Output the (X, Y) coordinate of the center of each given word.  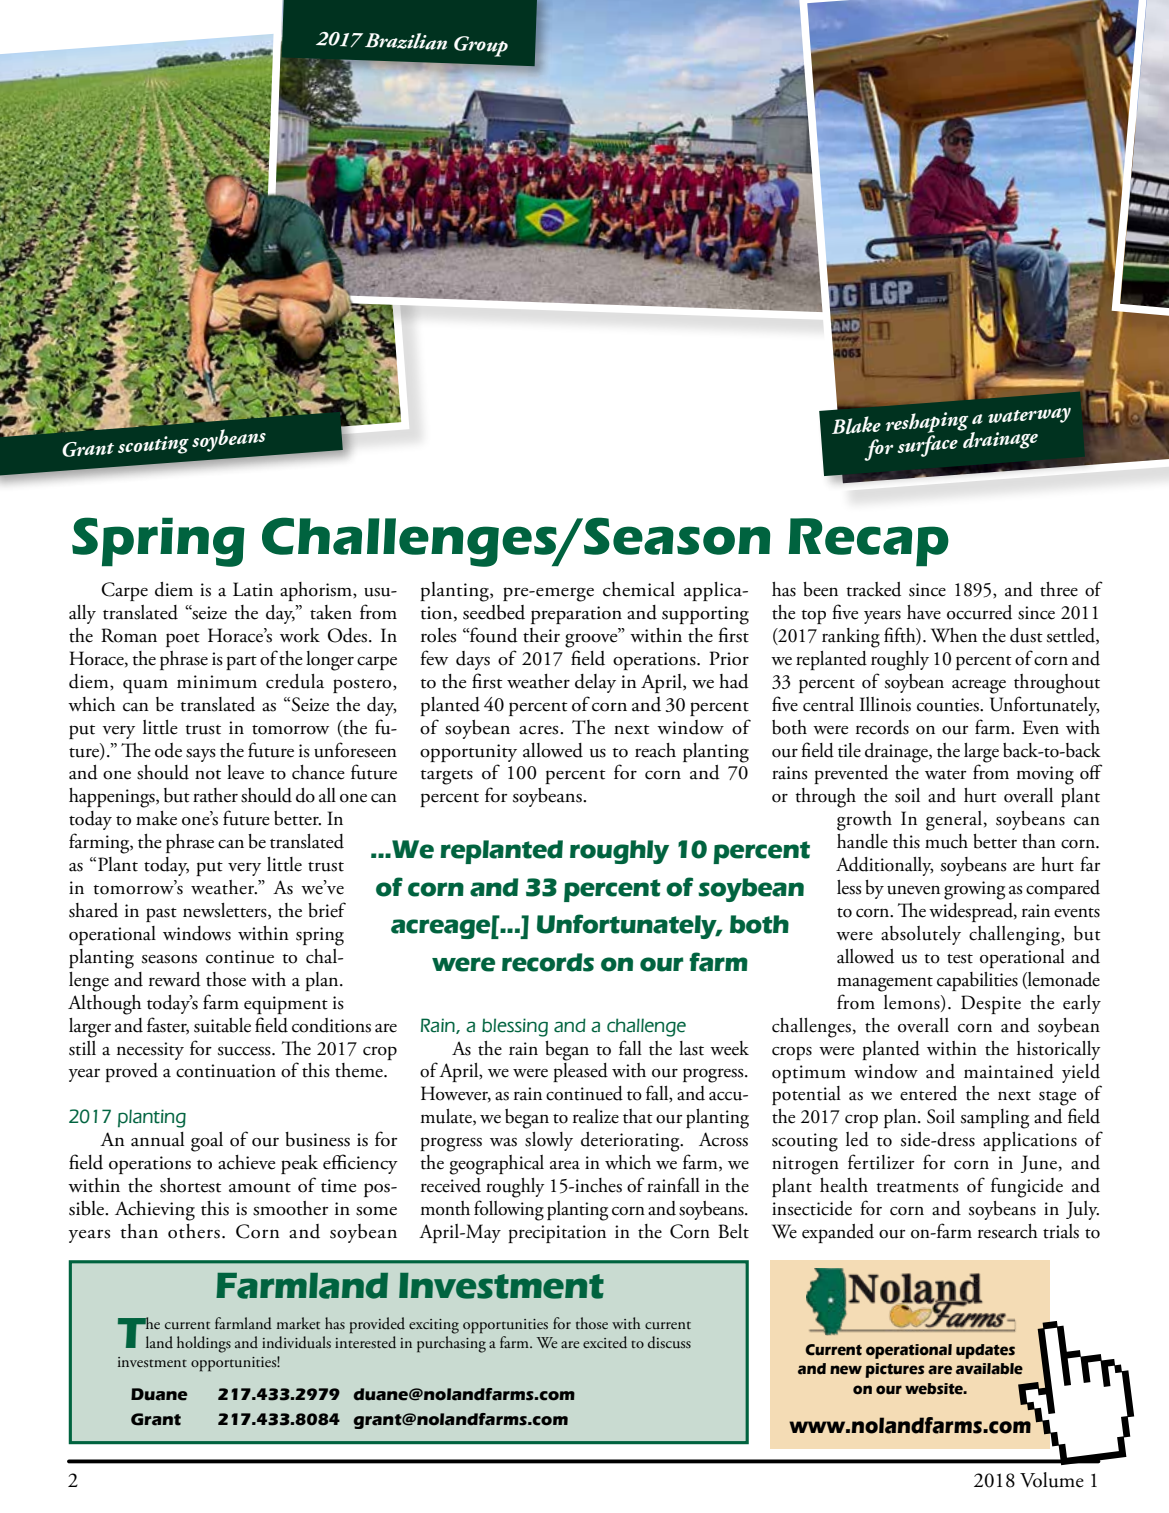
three (1059, 589)
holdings (204, 1344)
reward (175, 979)
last (691, 1048)
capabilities (977, 981)
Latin (253, 589)
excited (605, 1342)
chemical (639, 589)
